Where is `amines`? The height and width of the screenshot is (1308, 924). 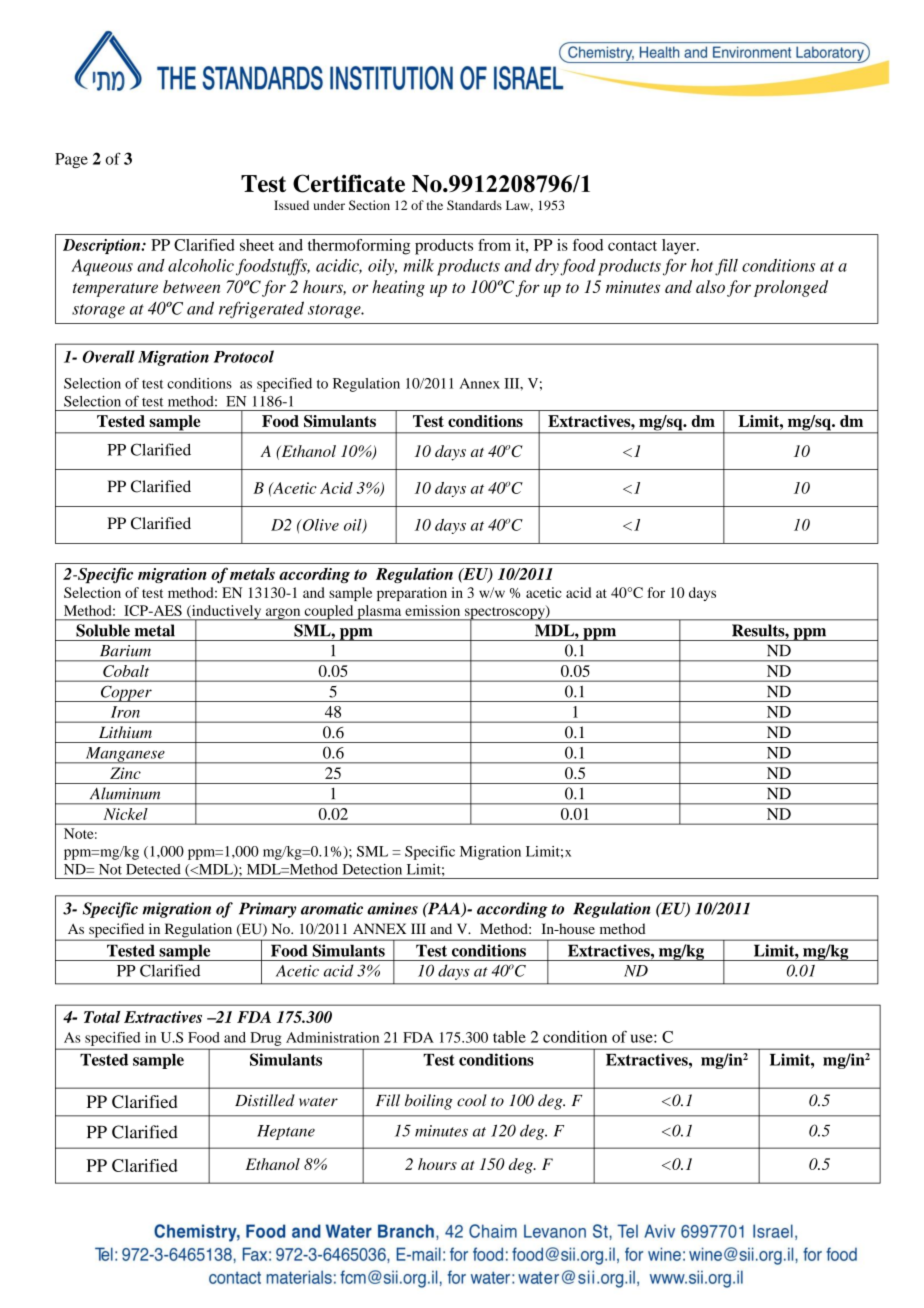
amines is located at coordinates (392, 908).
